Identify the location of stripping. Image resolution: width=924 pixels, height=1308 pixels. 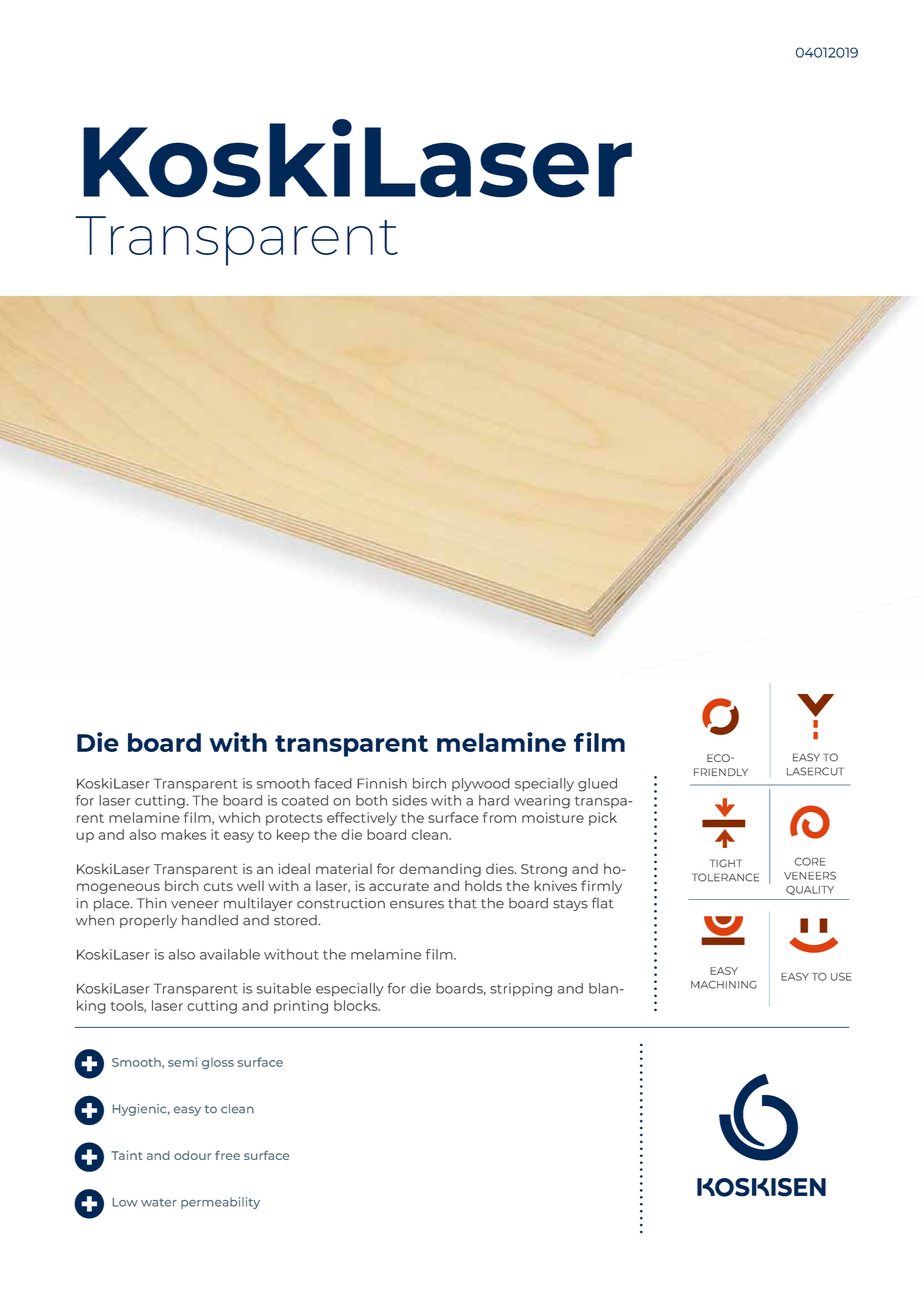
(521, 990).
